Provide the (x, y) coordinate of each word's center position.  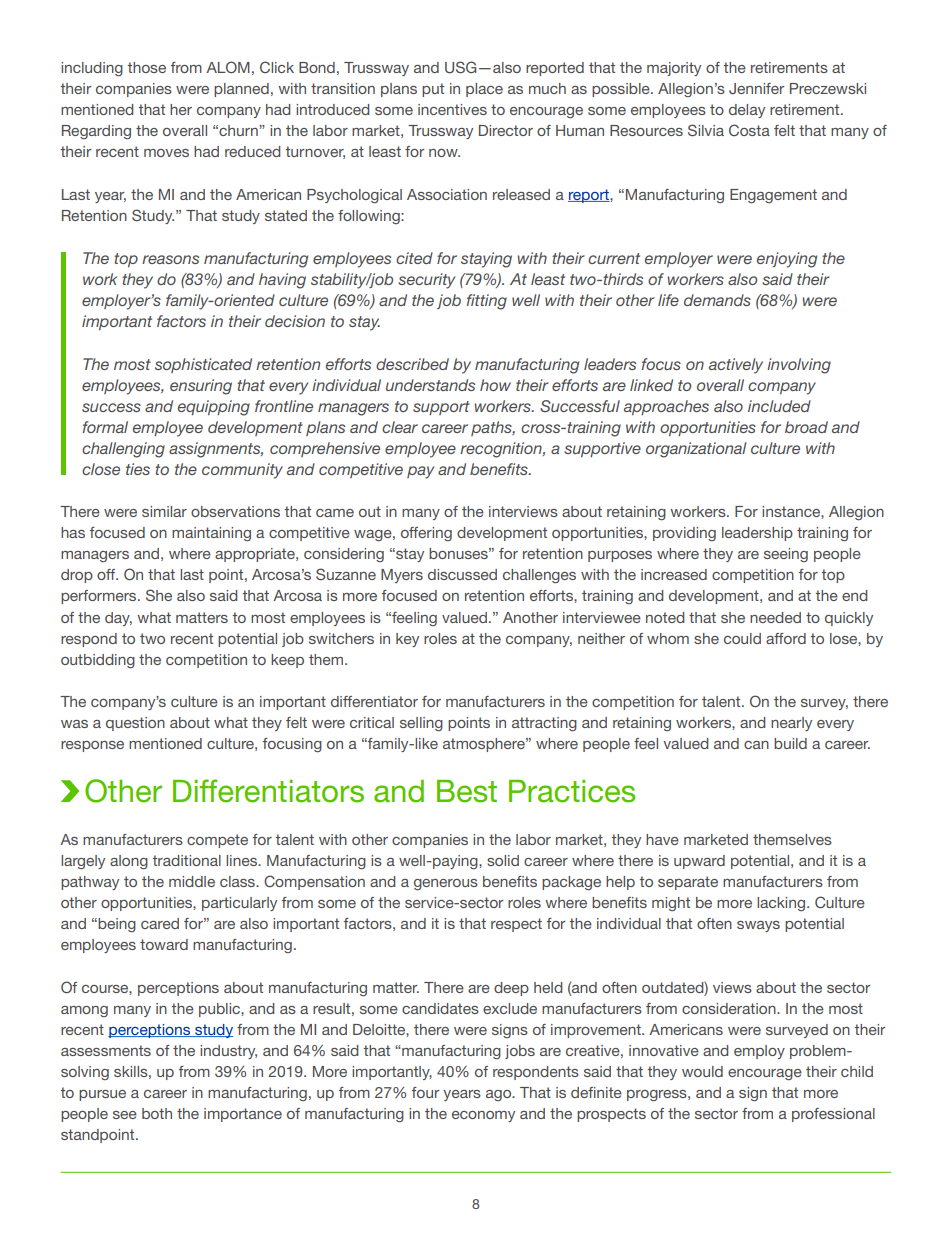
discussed (462, 574)
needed (775, 617)
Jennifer (756, 89)
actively (736, 366)
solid (503, 860)
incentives (452, 109)
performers (100, 597)
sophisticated (203, 365)
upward (699, 862)
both (157, 1113)
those (146, 67)
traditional (186, 860)
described (412, 364)
